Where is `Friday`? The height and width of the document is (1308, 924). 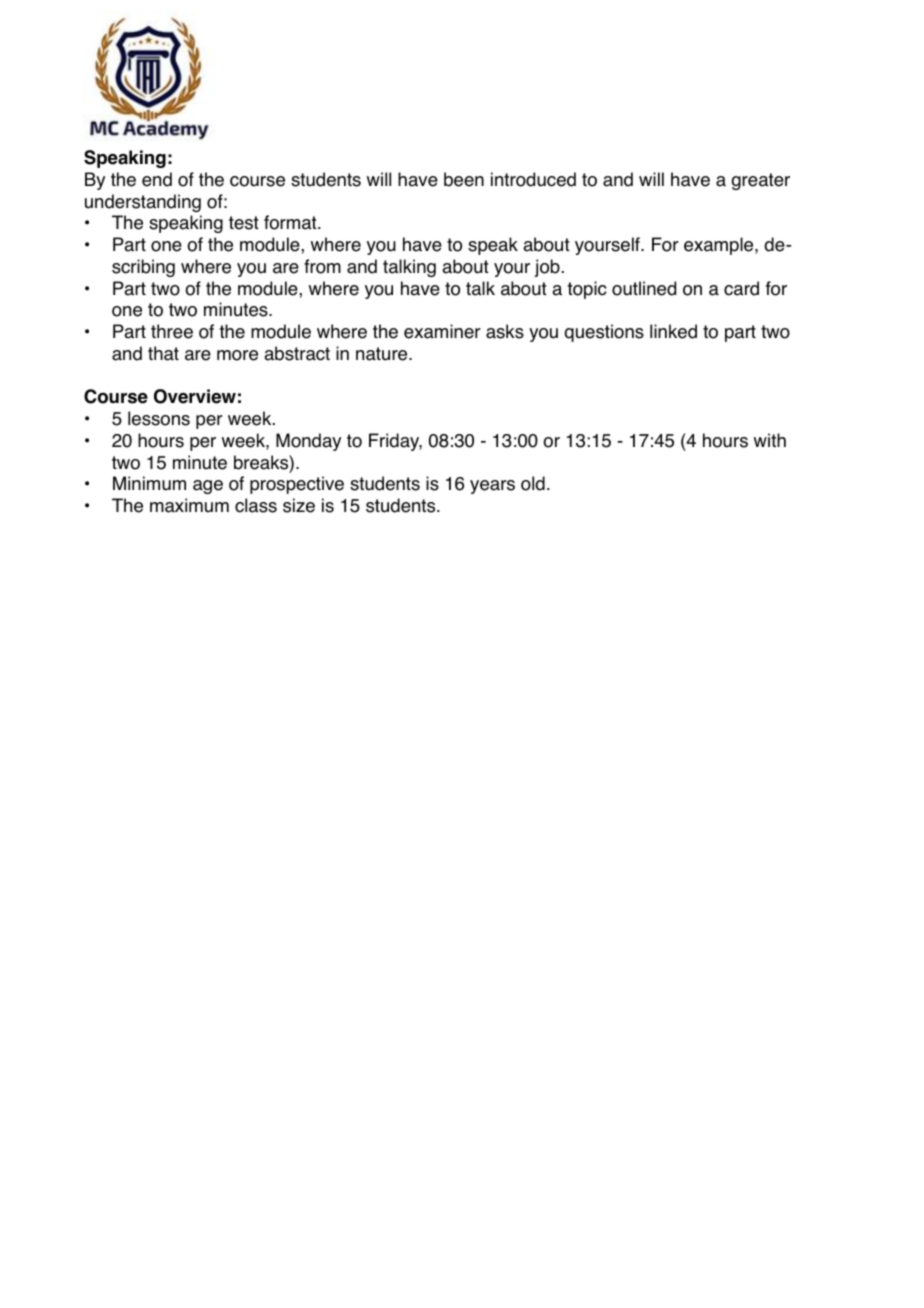 Friday is located at coordinates (395, 442).
